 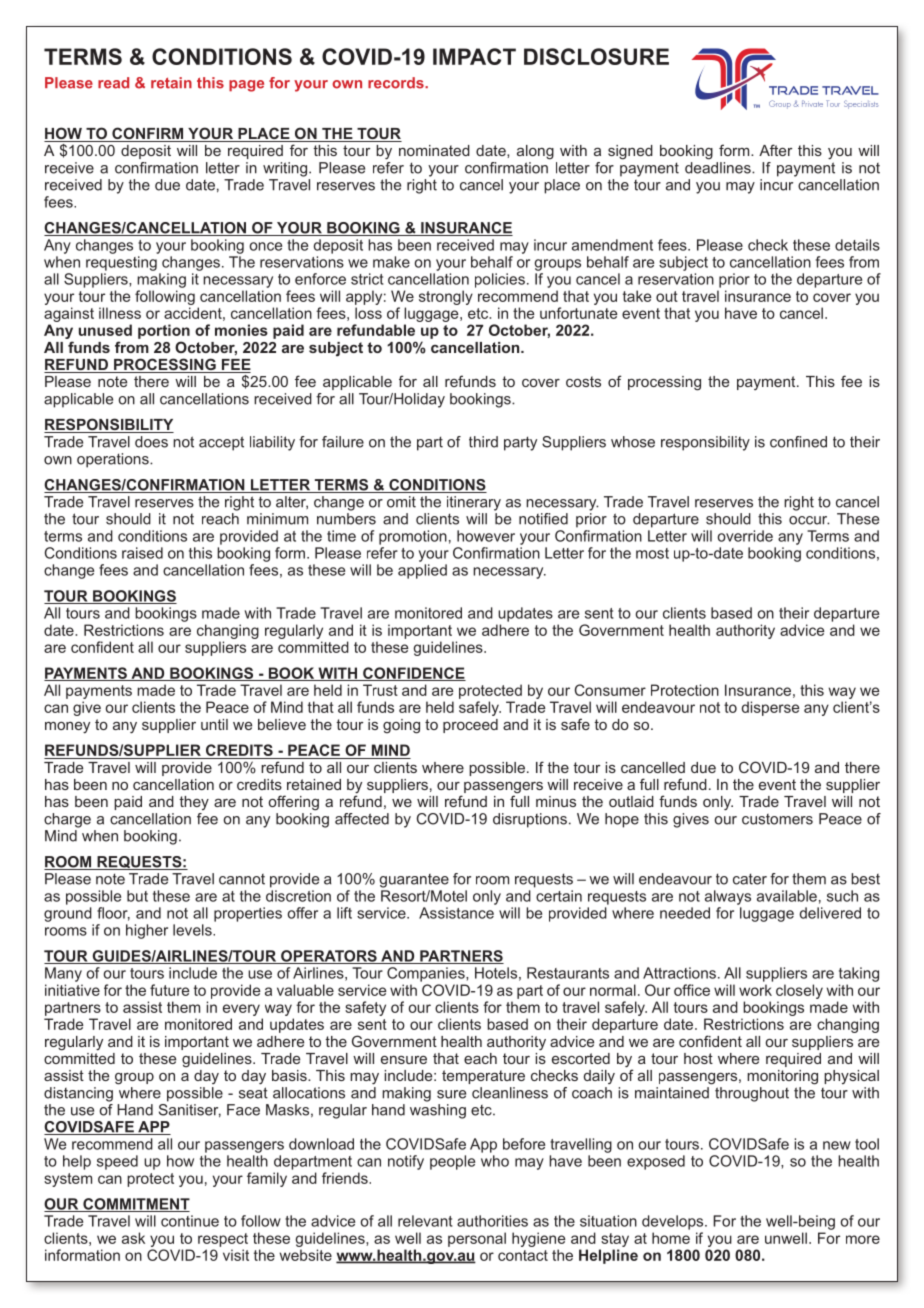 What do you see at coordinates (474, 56) in the page?
I see `IMPACT` at bounding box center [474, 56].
